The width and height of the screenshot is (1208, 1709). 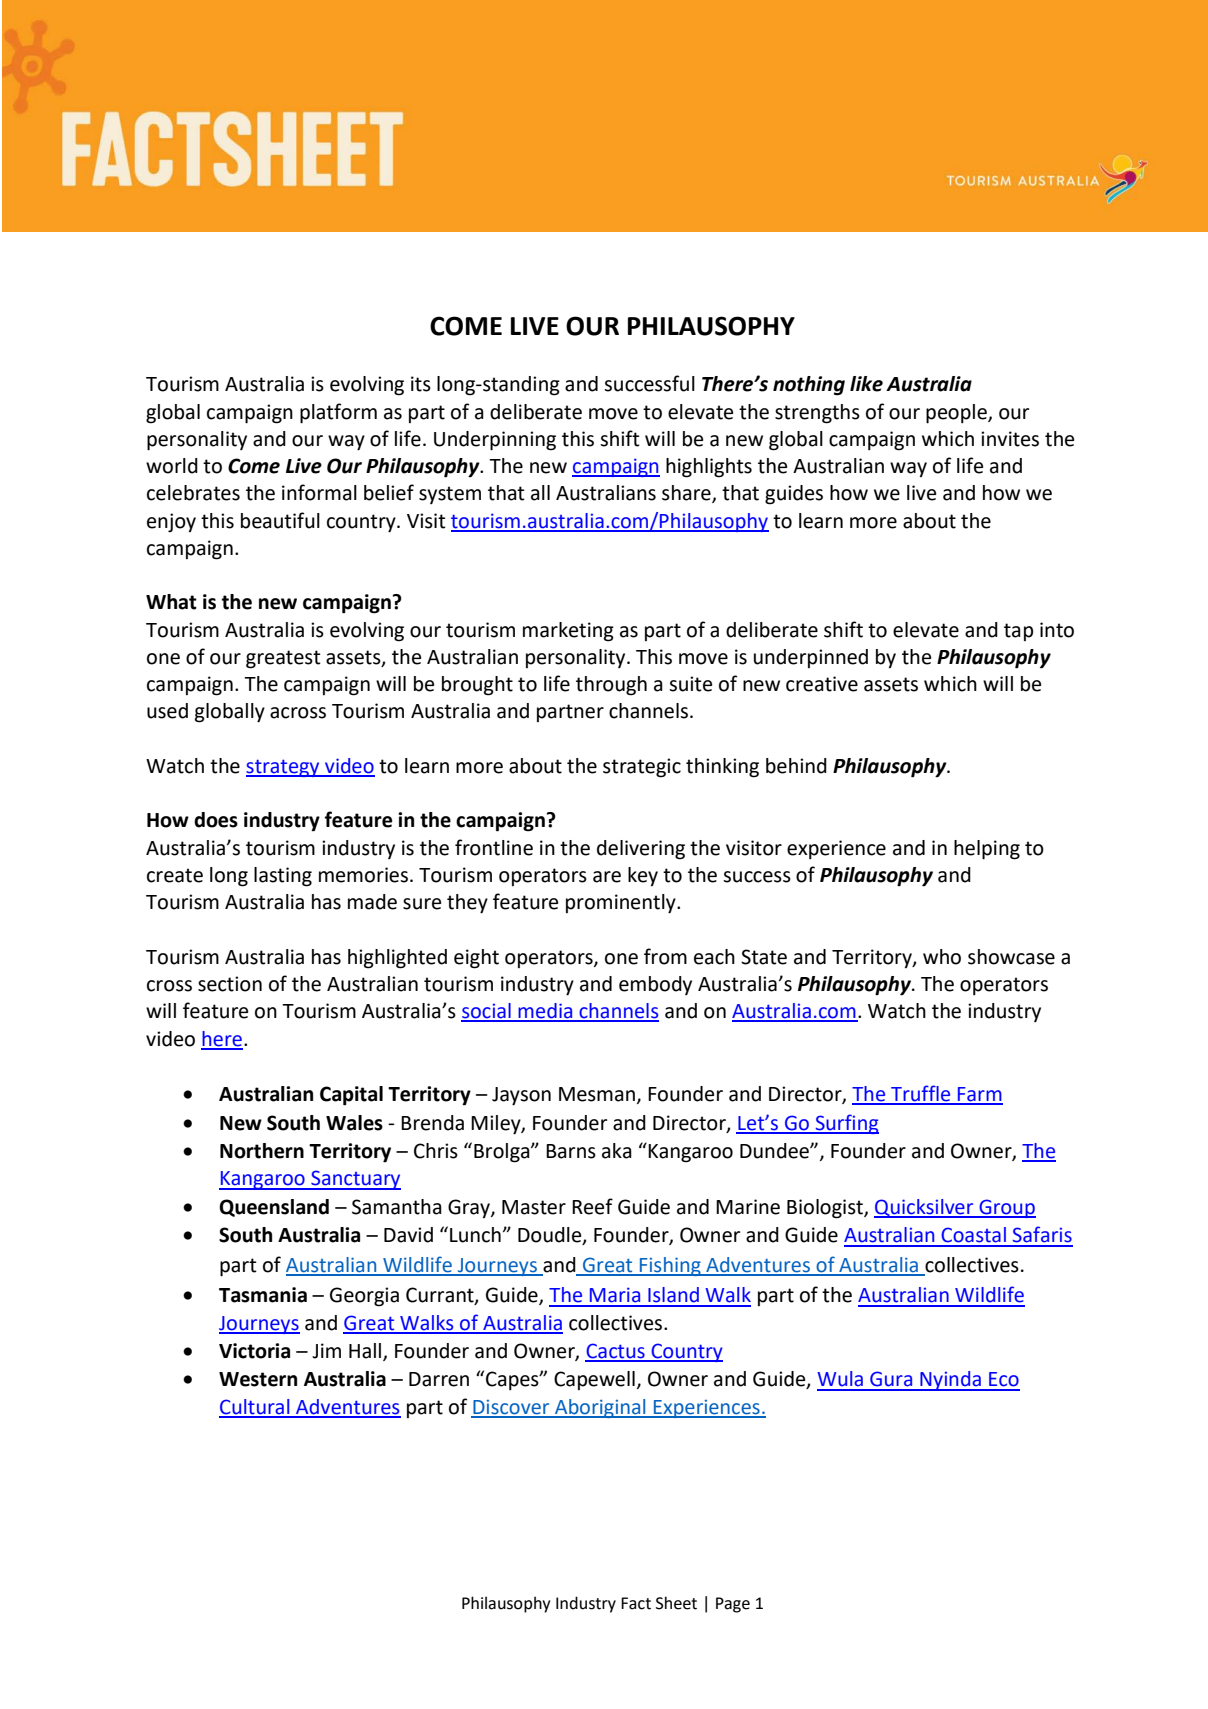 What do you see at coordinates (957, 414) in the screenshot?
I see `people` at bounding box center [957, 414].
